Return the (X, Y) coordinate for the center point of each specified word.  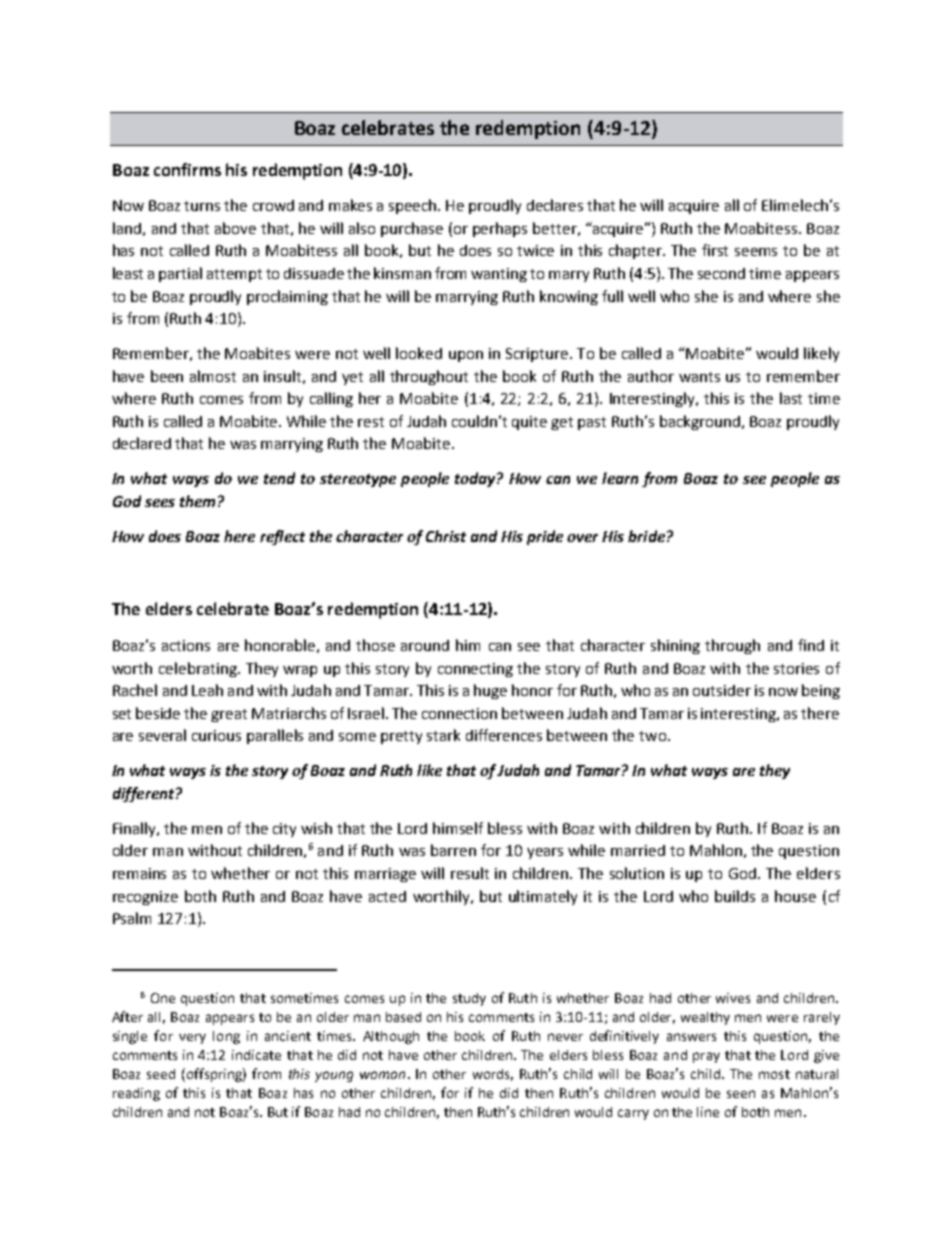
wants (699, 377)
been (167, 376)
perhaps (500, 229)
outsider (722, 690)
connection (459, 713)
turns (202, 206)
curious (216, 735)
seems (756, 252)
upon (466, 356)
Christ (446, 536)
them (197, 501)
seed (161, 1074)
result (470, 873)
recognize (145, 898)
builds (735, 896)
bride (646, 536)
